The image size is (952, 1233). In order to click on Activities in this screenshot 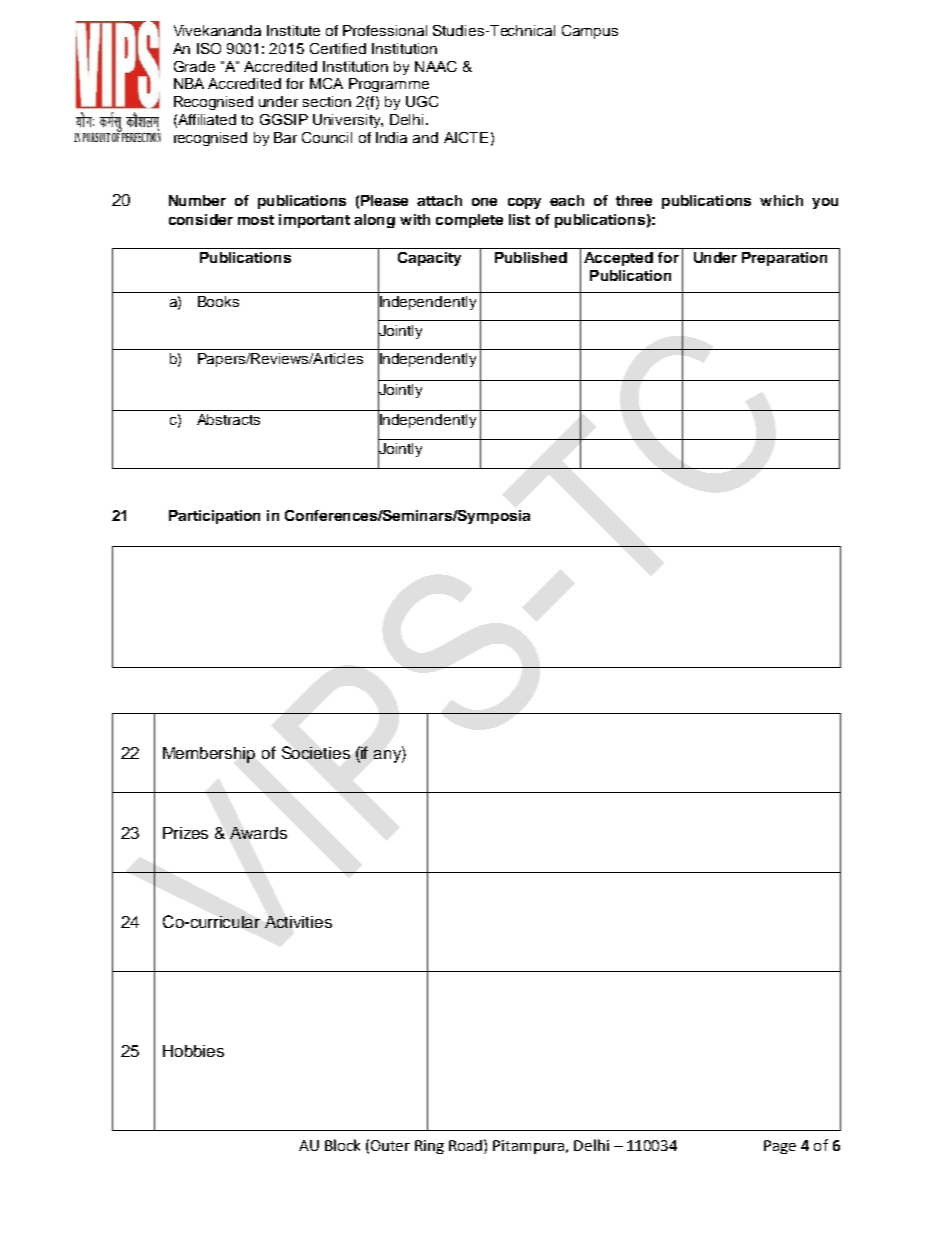, I will do `click(298, 922)`.
